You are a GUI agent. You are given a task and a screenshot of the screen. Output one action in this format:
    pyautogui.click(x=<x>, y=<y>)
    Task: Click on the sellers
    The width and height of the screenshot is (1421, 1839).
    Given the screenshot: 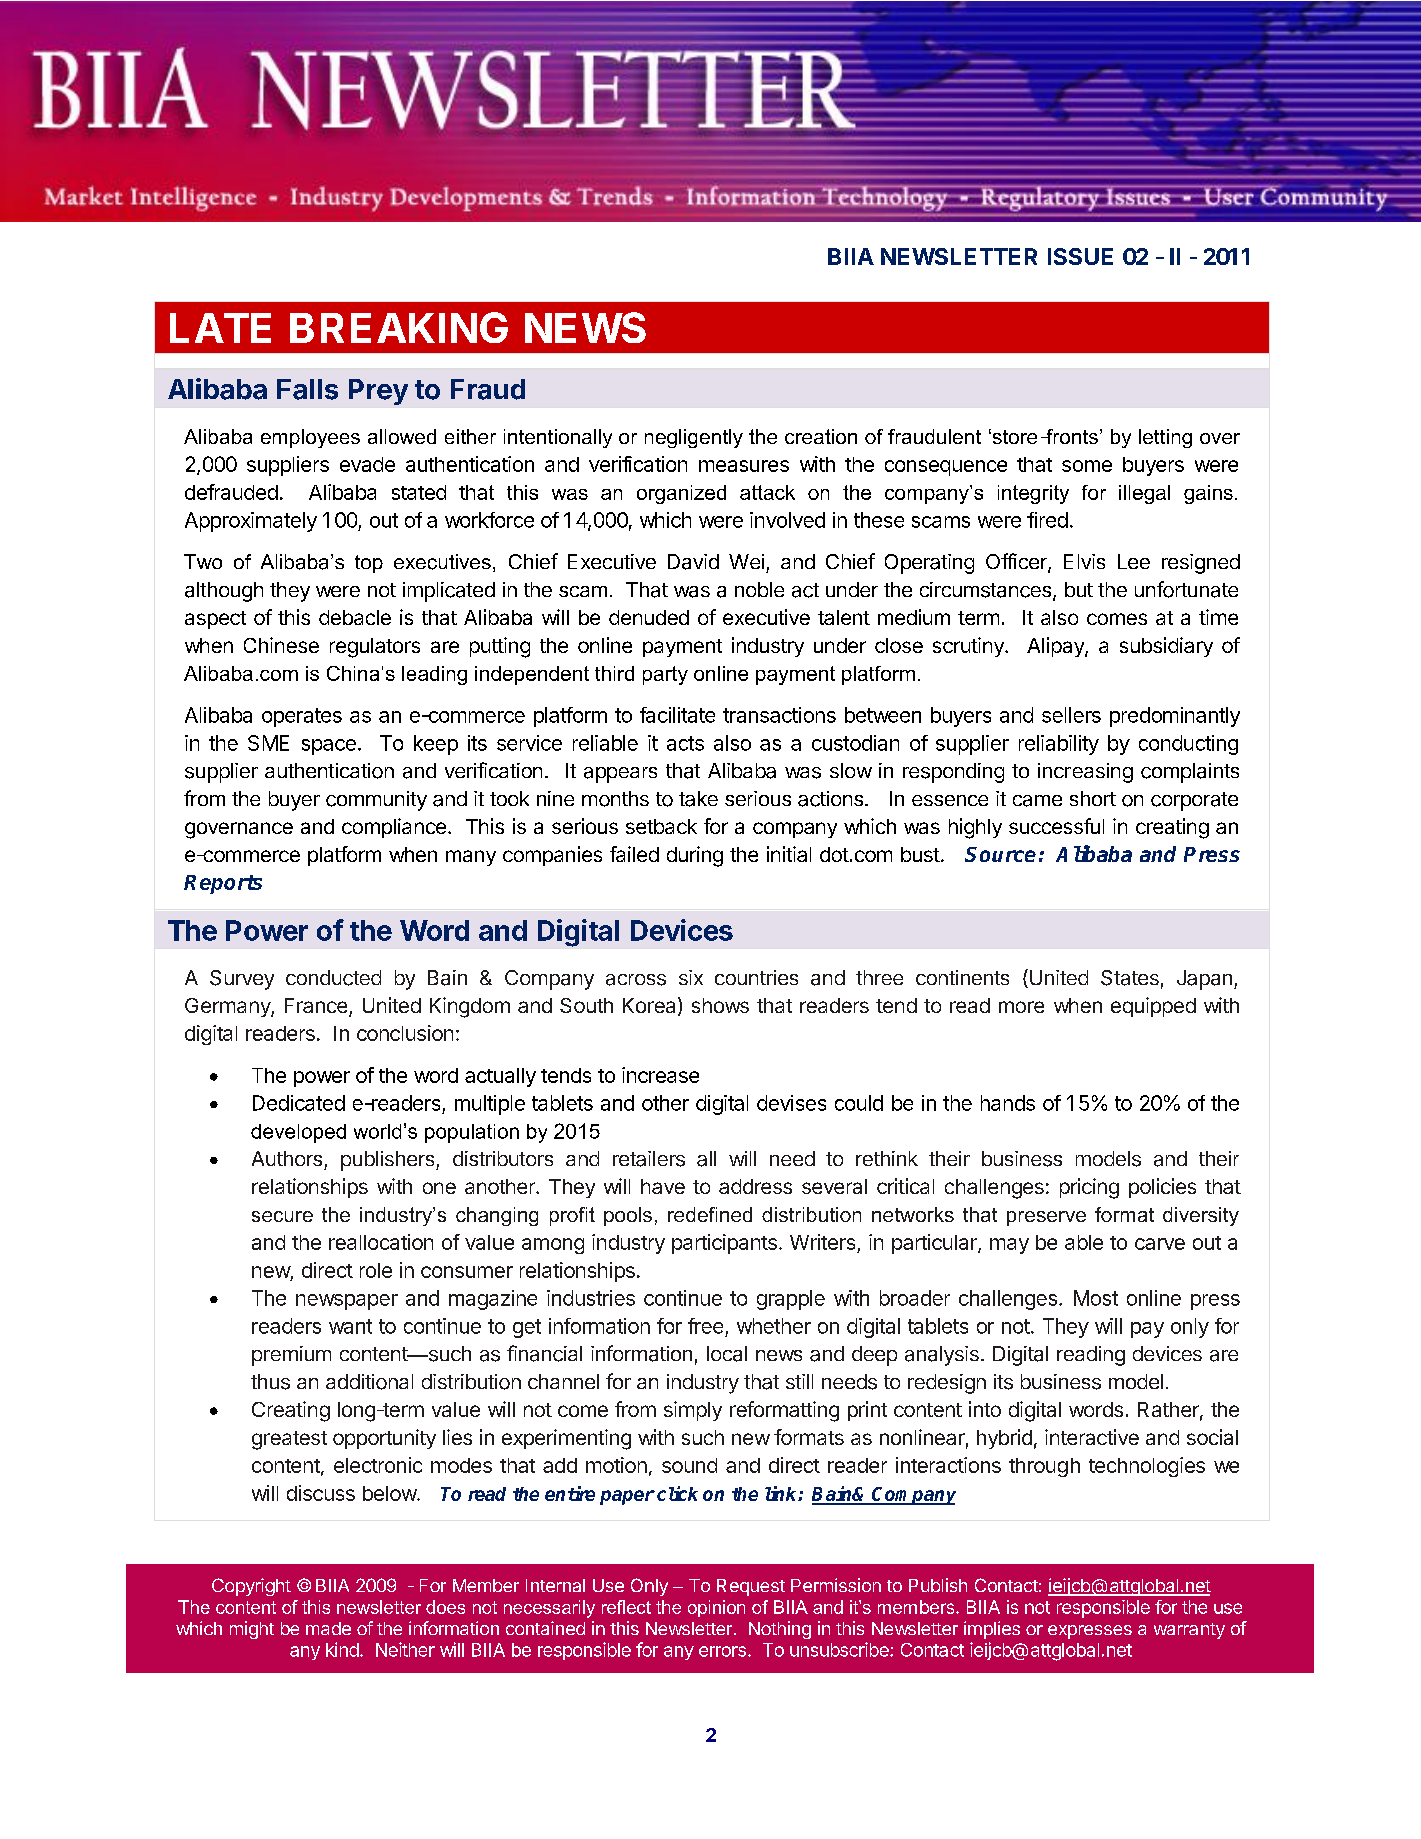 What is the action you would take?
    pyautogui.click(x=1071, y=715)
